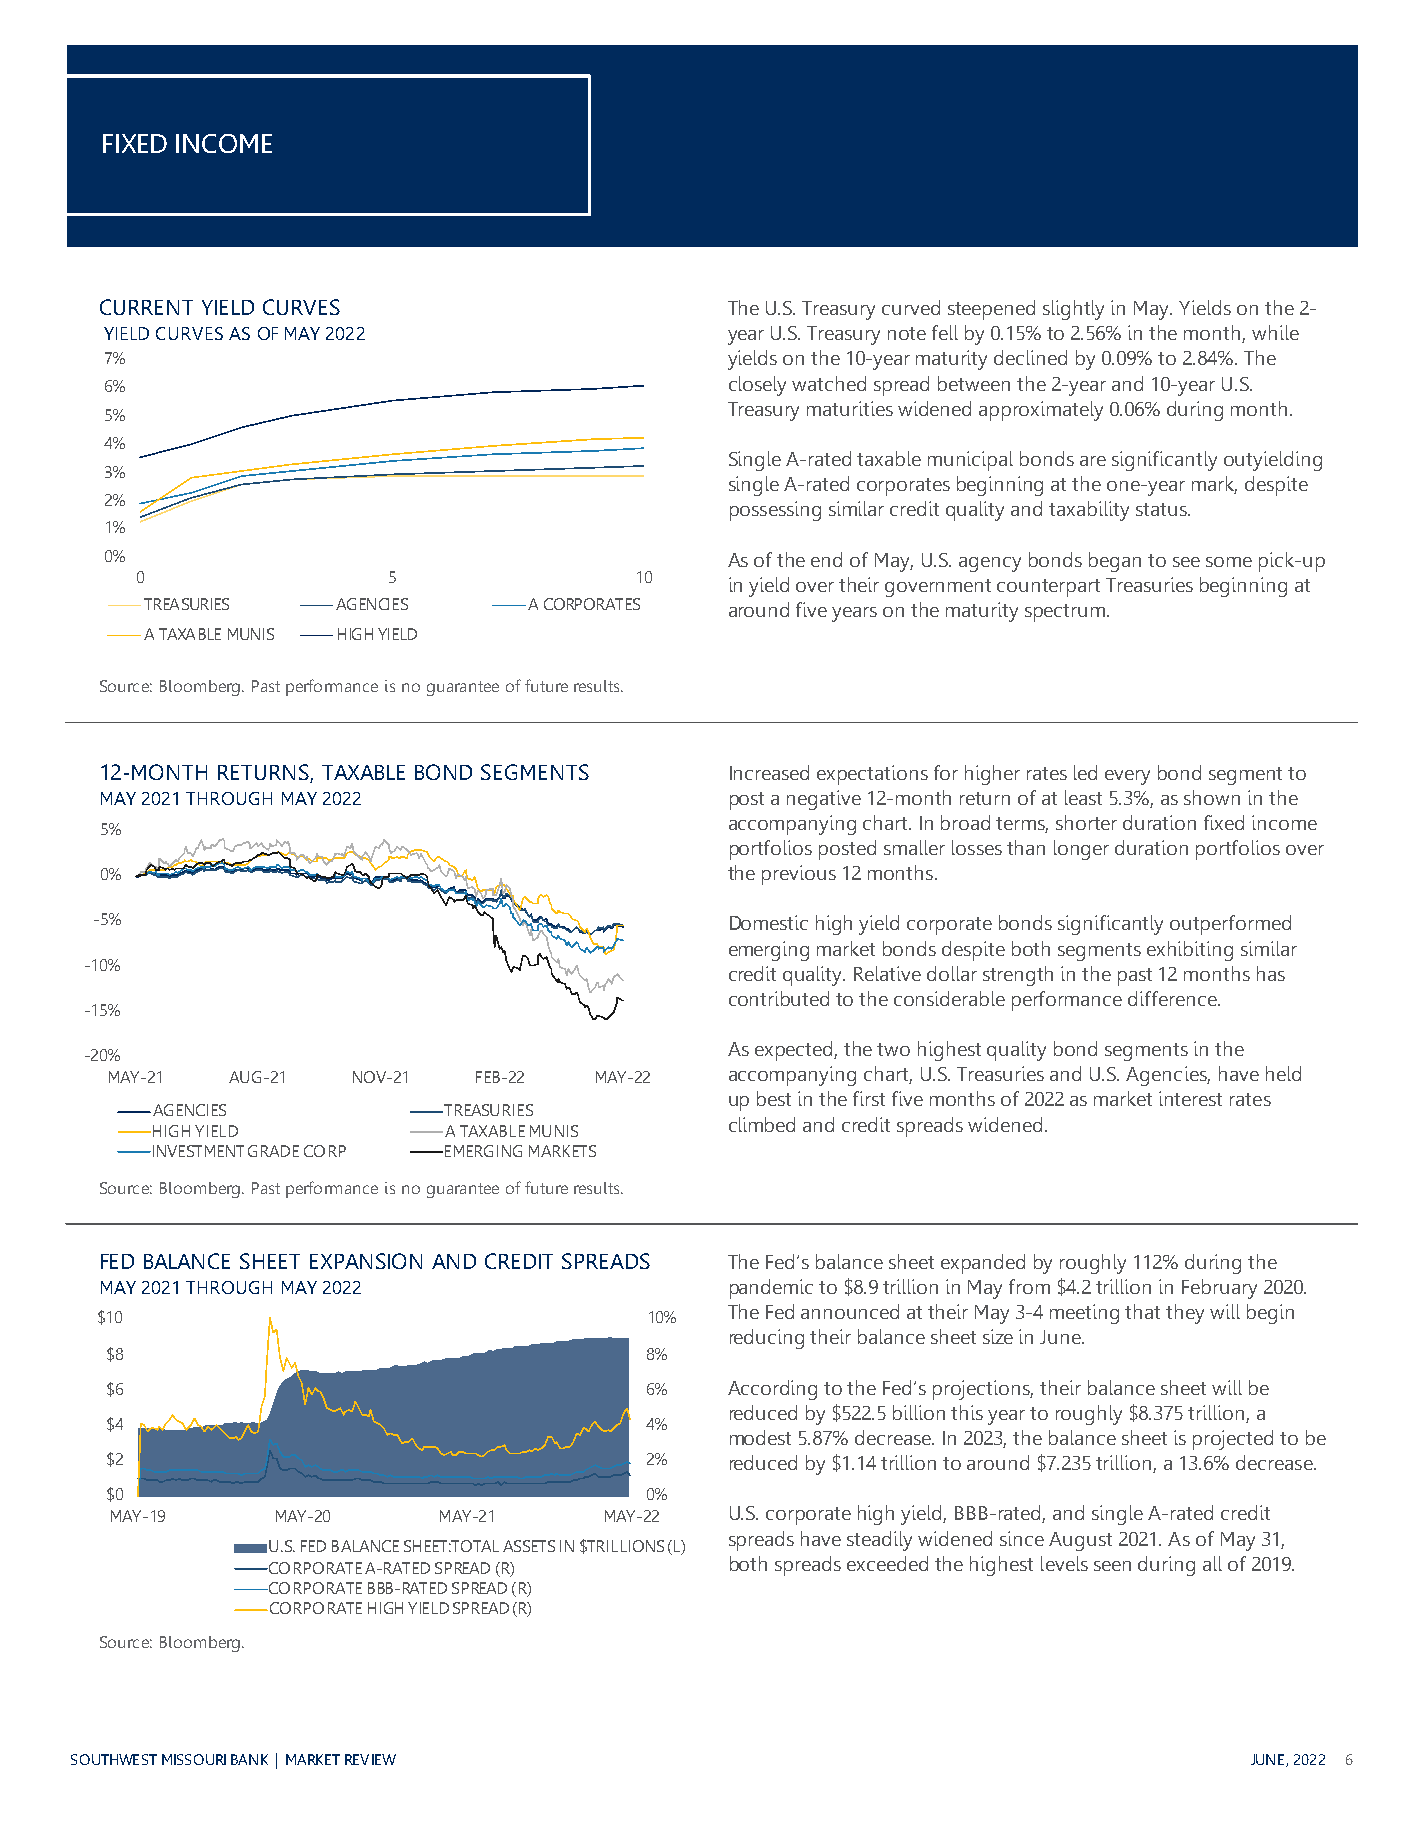 Image resolution: width=1425 pixels, height=1844 pixels. What do you see at coordinates (249, 1759) in the screenshot?
I see `BANK` at bounding box center [249, 1759].
